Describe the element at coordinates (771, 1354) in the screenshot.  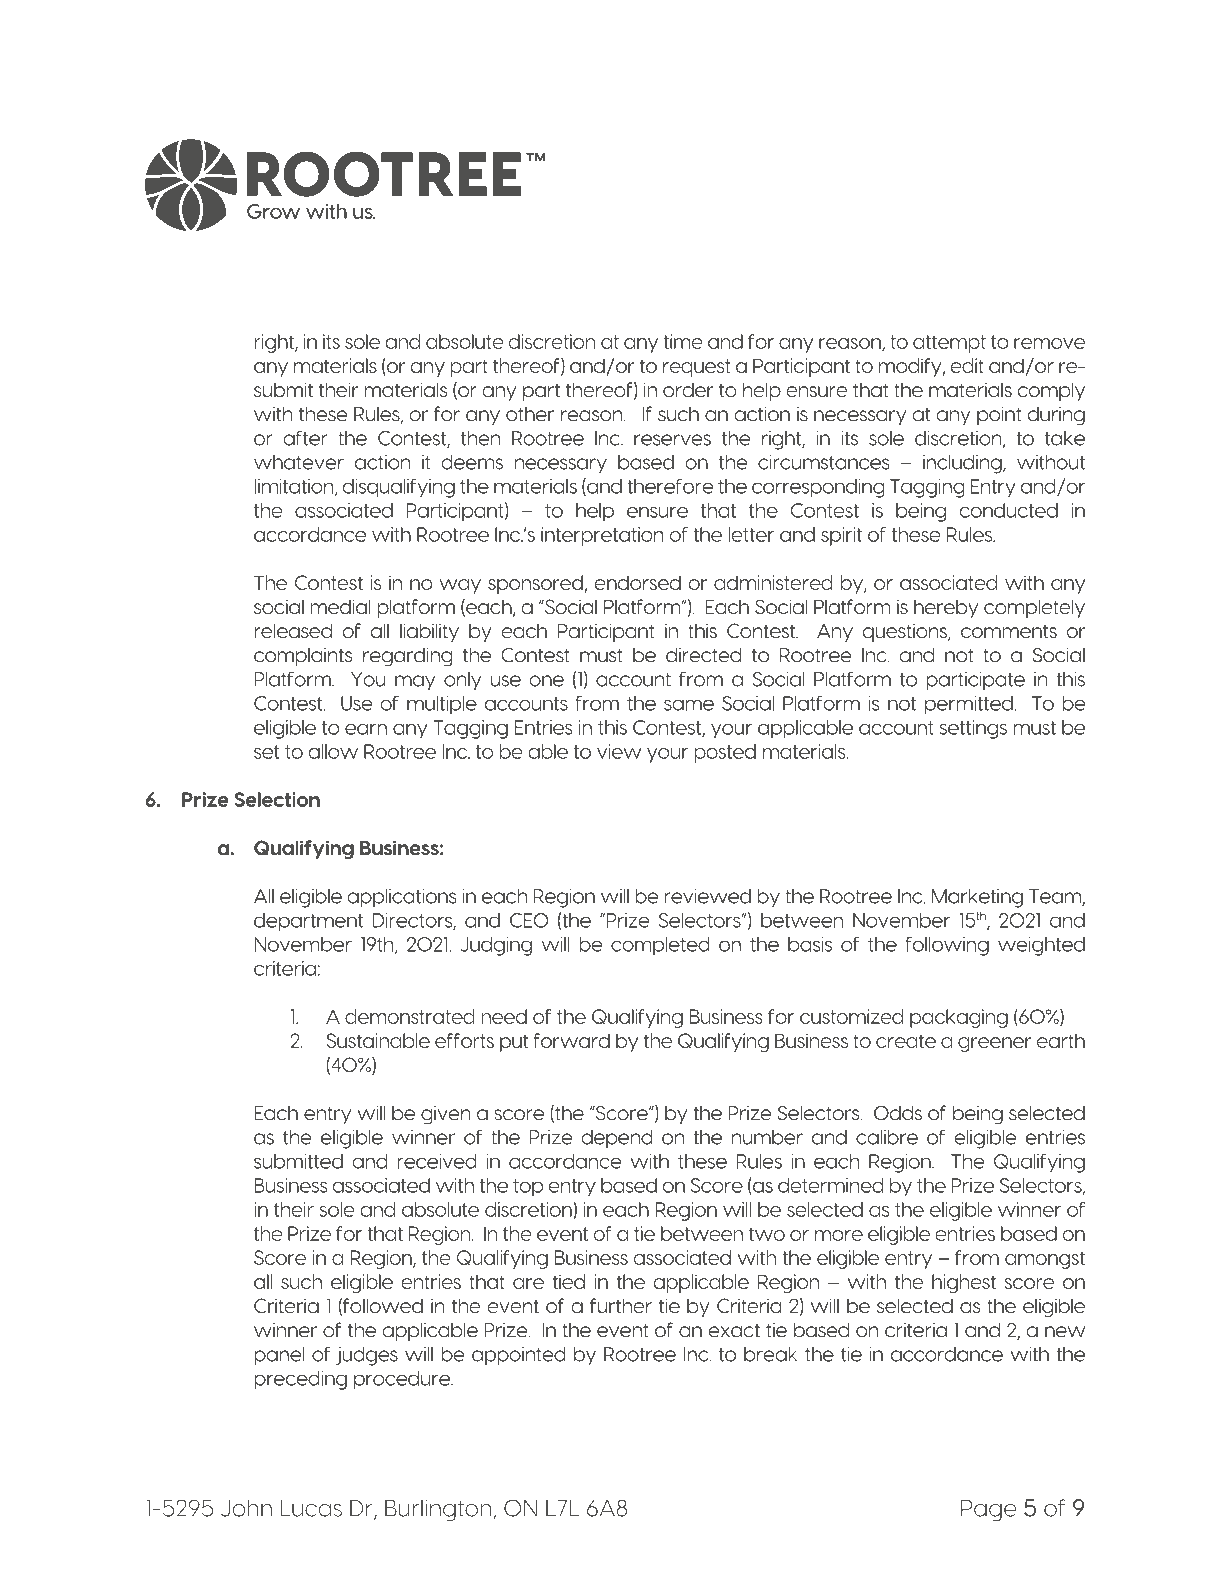
I see `break` at that location.
